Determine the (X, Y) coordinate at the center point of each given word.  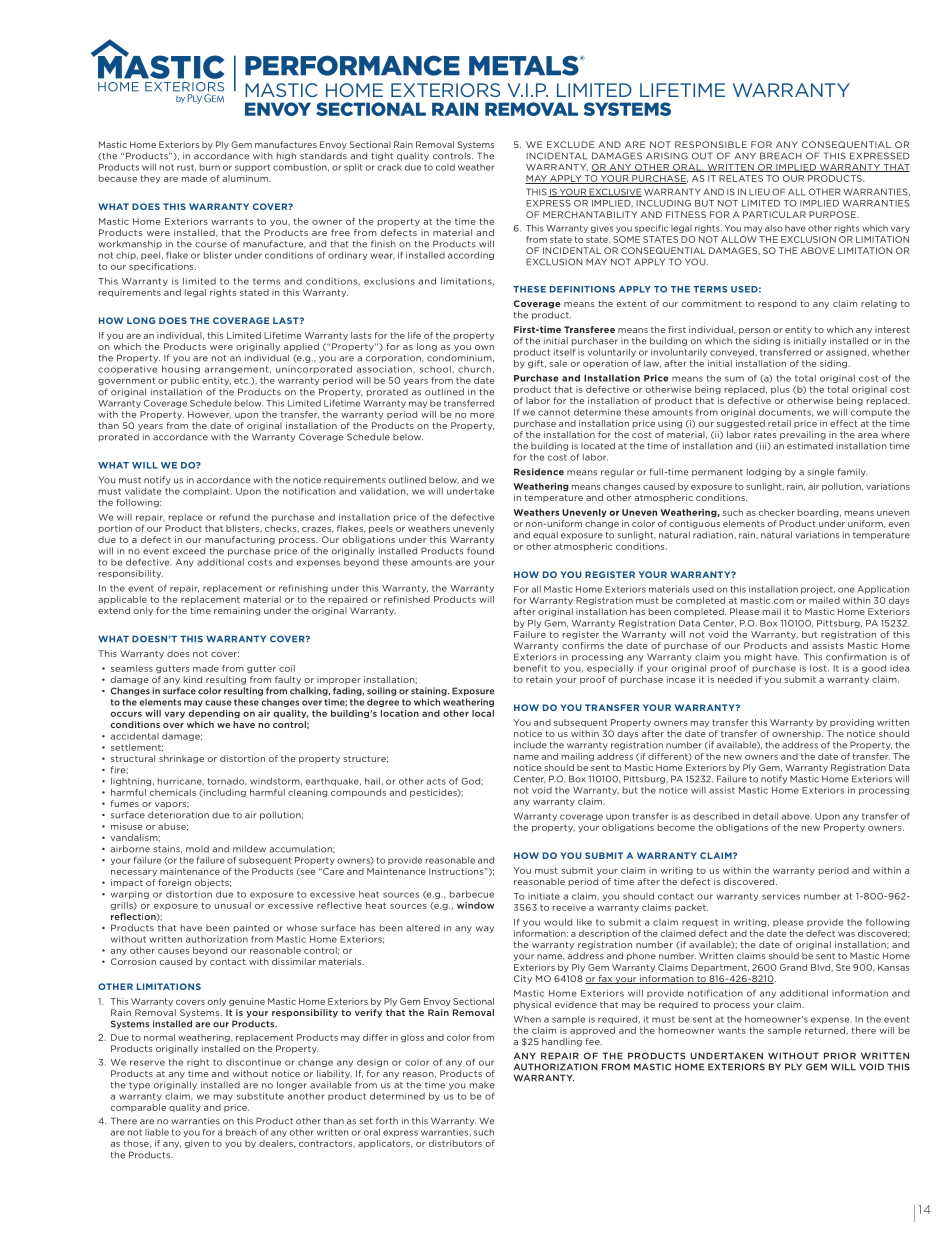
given (197, 1144)
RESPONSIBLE (711, 144)
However (209, 415)
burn (210, 167)
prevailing (803, 435)
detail (765, 816)
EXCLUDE (570, 144)
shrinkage (181, 759)
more (482, 415)
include (530, 745)
